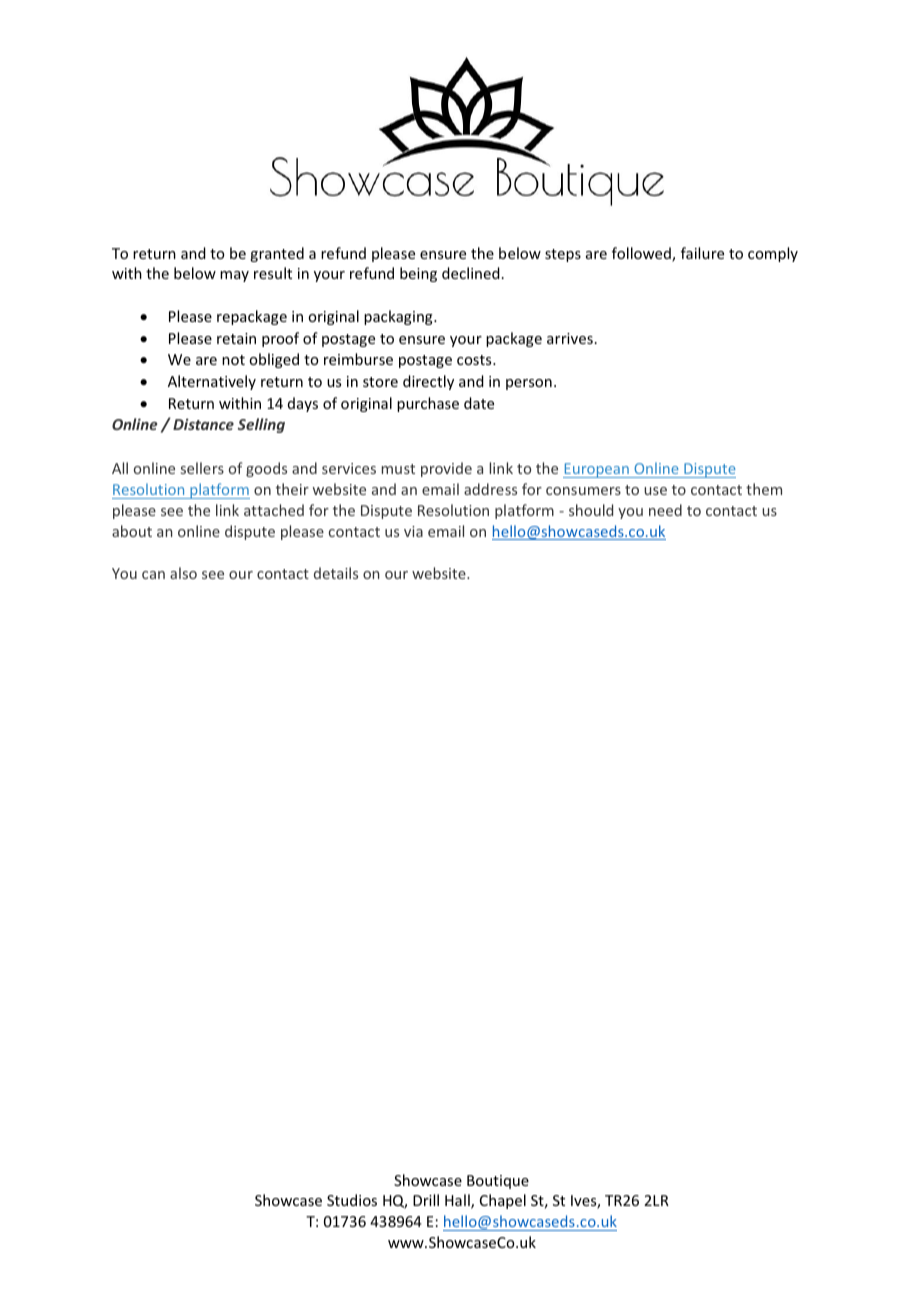 This screenshot has width=924, height=1308. Describe the element at coordinates (352, 1200) in the screenshot. I see `Studios` at that location.
